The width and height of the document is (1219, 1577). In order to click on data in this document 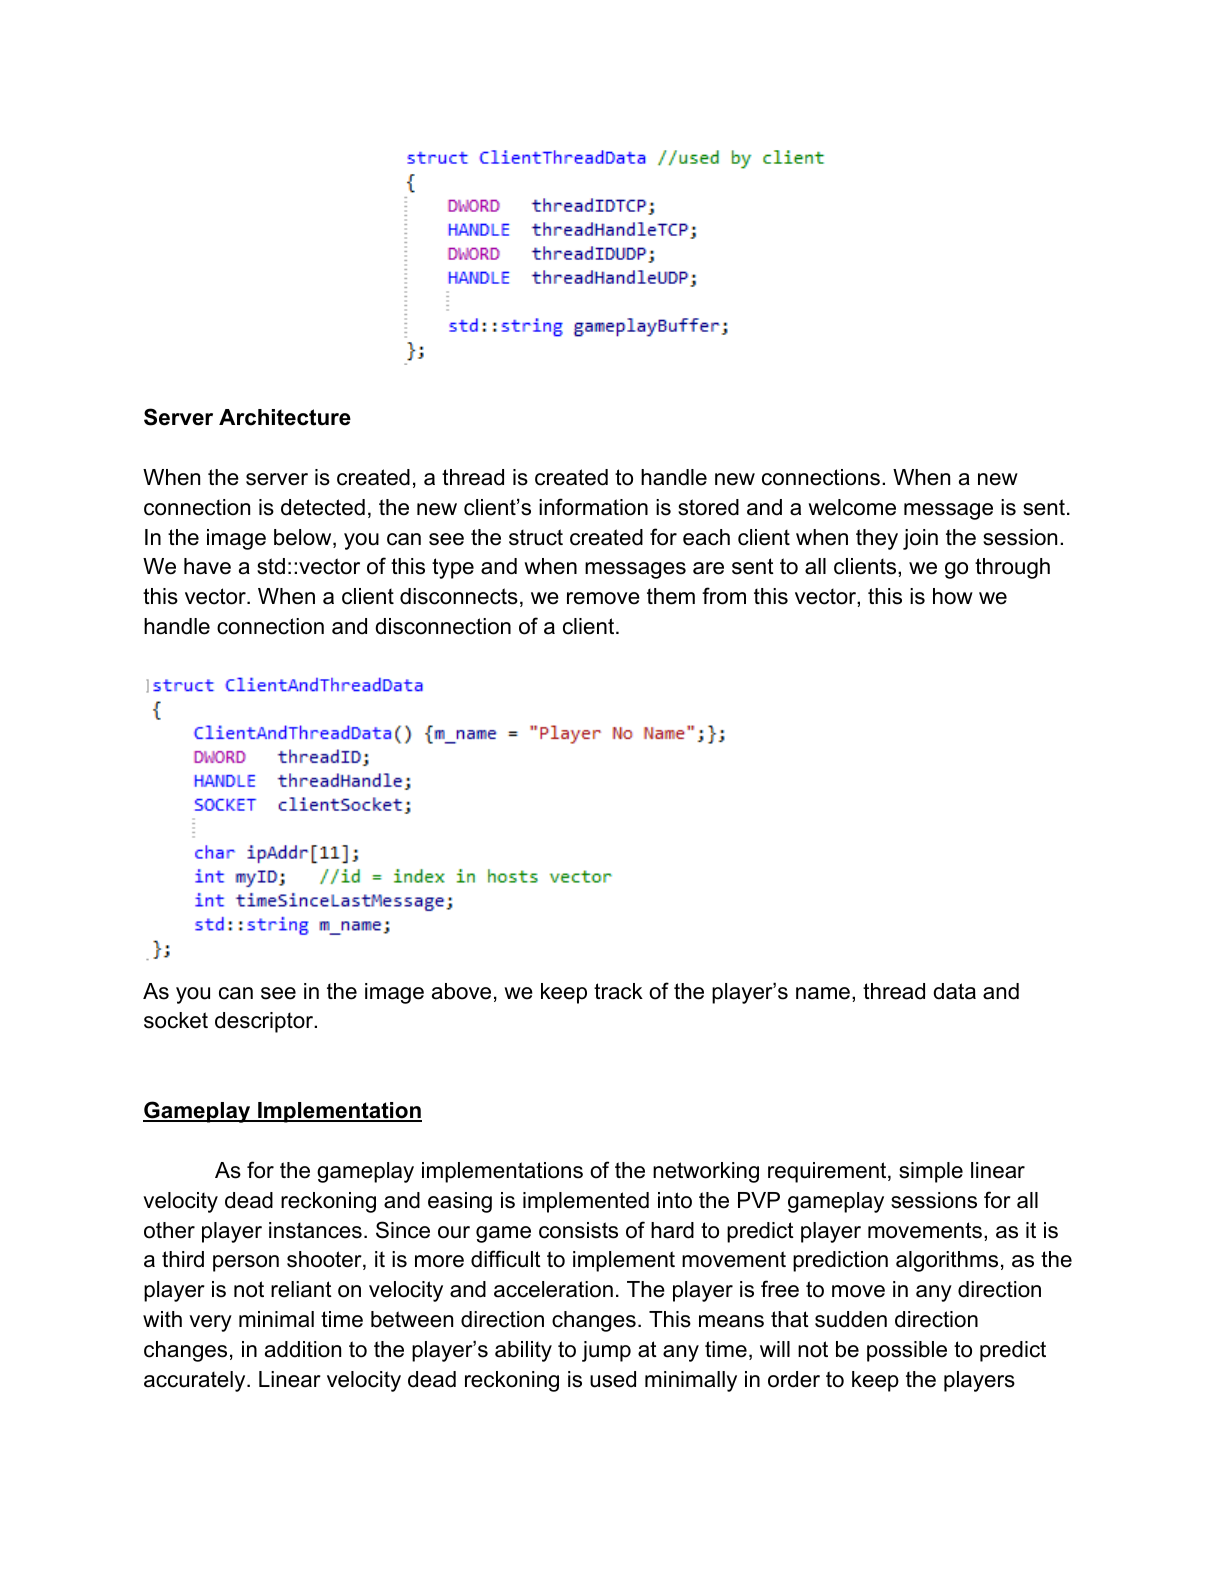, I will do `click(954, 991)`.
